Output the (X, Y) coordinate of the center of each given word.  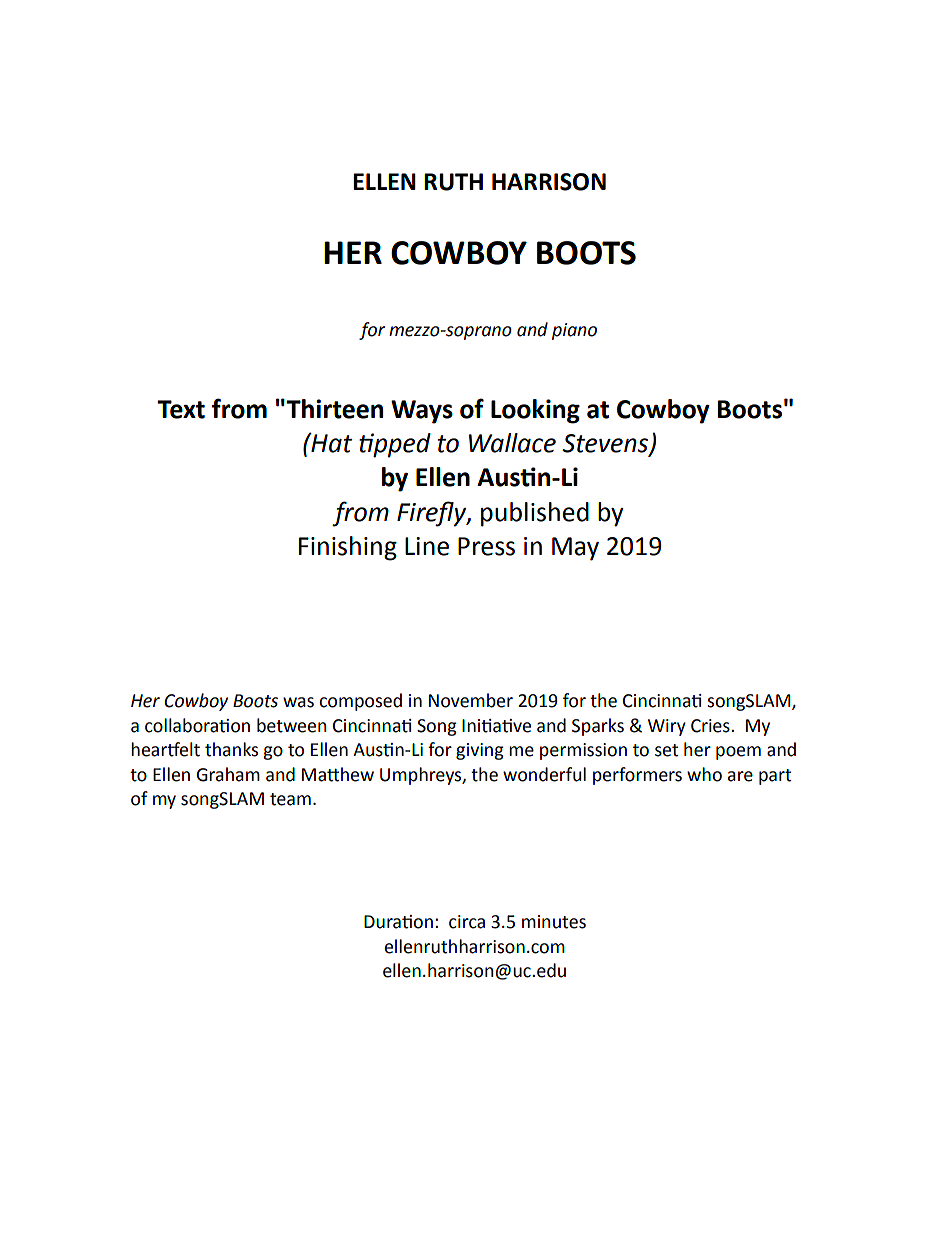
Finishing (348, 548)
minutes (554, 922)
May (575, 549)
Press (486, 546)
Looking (535, 411)
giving (480, 751)
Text (181, 409)
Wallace (512, 443)
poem (738, 753)
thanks (231, 749)
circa (467, 922)
